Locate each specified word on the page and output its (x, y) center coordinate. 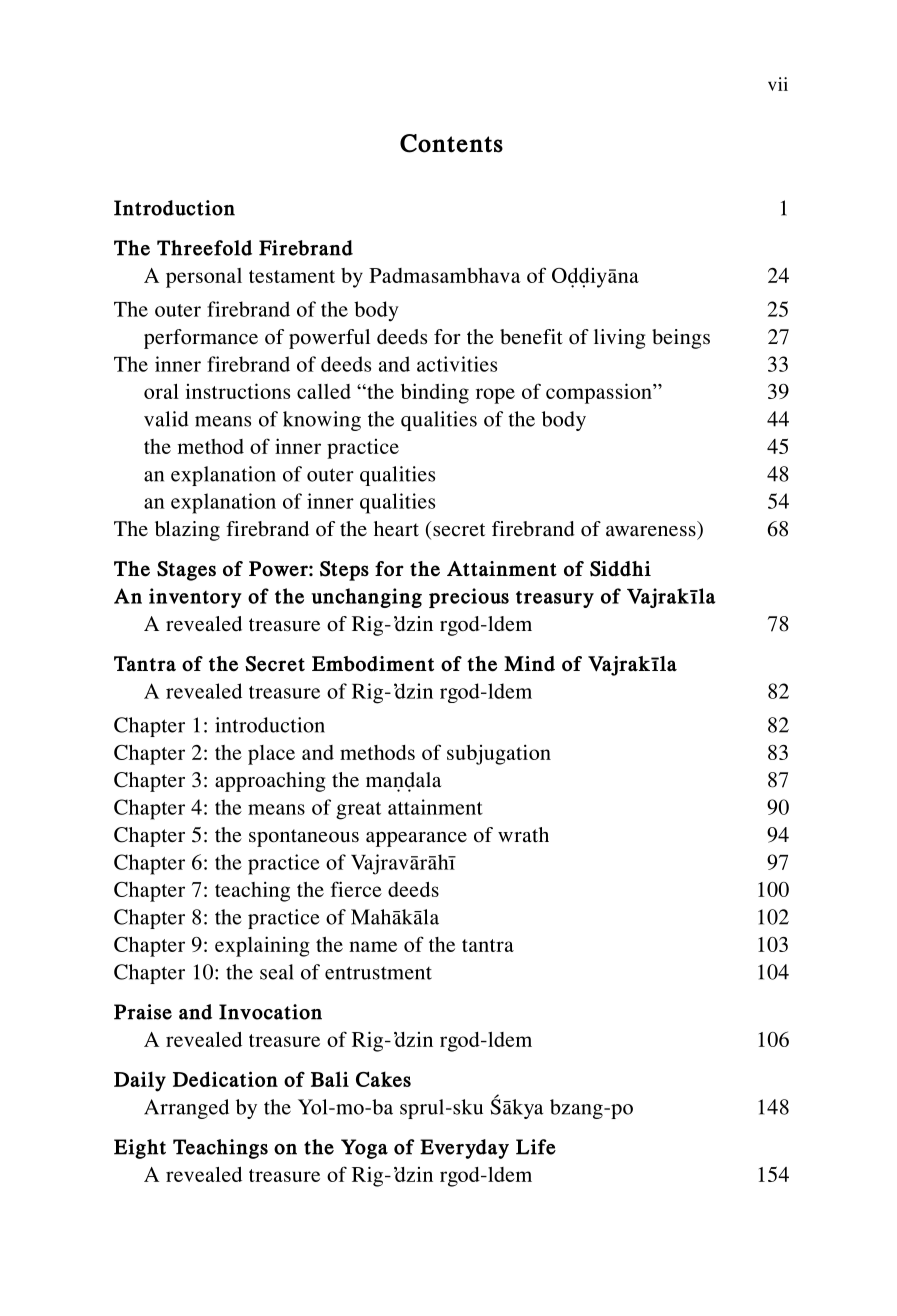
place (271, 755)
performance (201, 339)
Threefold (204, 248)
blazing (187, 531)
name (373, 946)
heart (396, 529)
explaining (262, 946)
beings (681, 339)
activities (457, 364)
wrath (523, 835)
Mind (529, 664)
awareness (651, 531)
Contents (451, 143)
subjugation (499, 754)
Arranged (186, 1109)
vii (778, 84)
